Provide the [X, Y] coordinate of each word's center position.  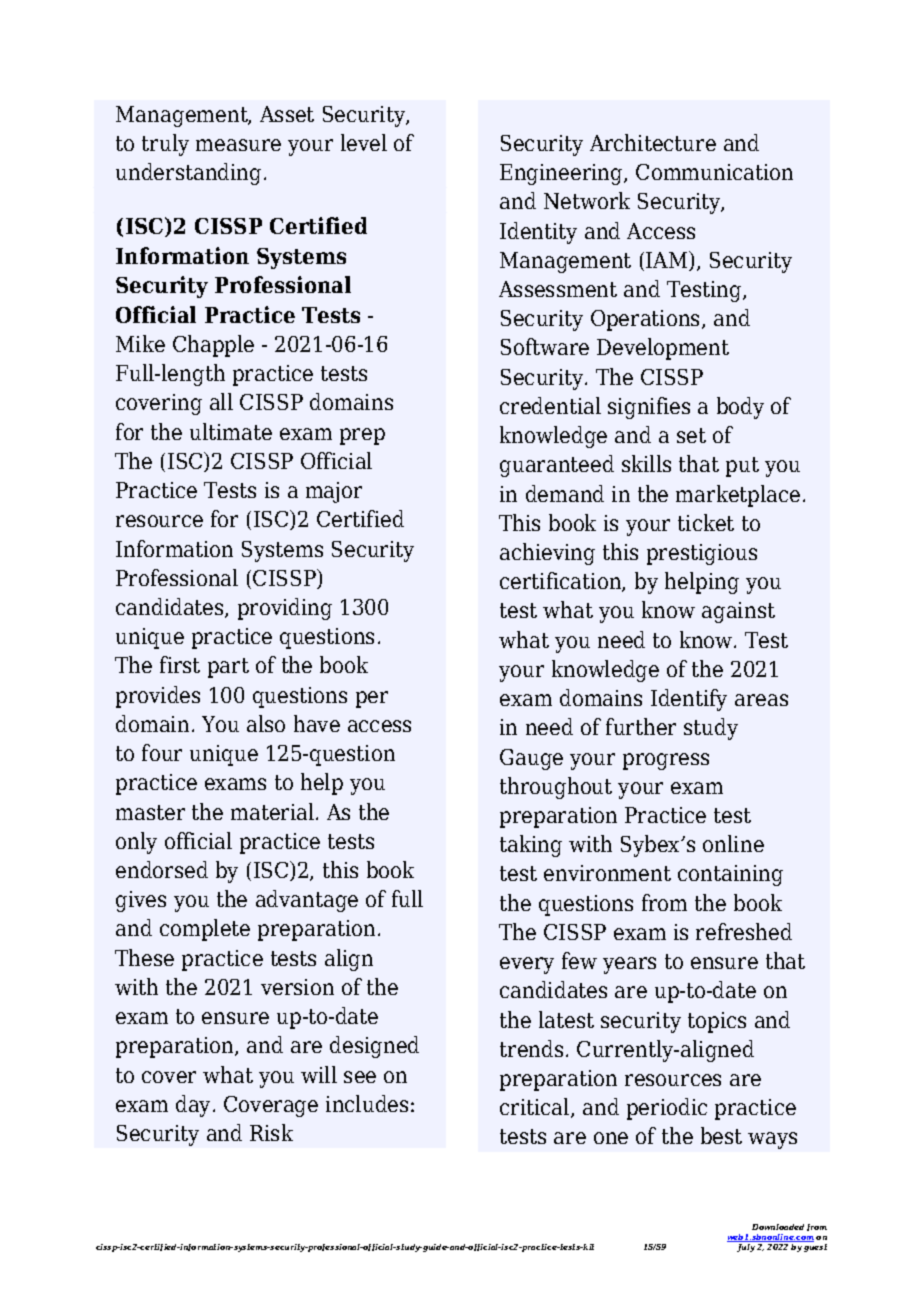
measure [238, 145]
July [746, 1246]
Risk [271, 1132]
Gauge [531, 759]
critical [536, 1108]
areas [761, 700]
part [228, 668]
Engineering [562, 174]
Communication [714, 172]
